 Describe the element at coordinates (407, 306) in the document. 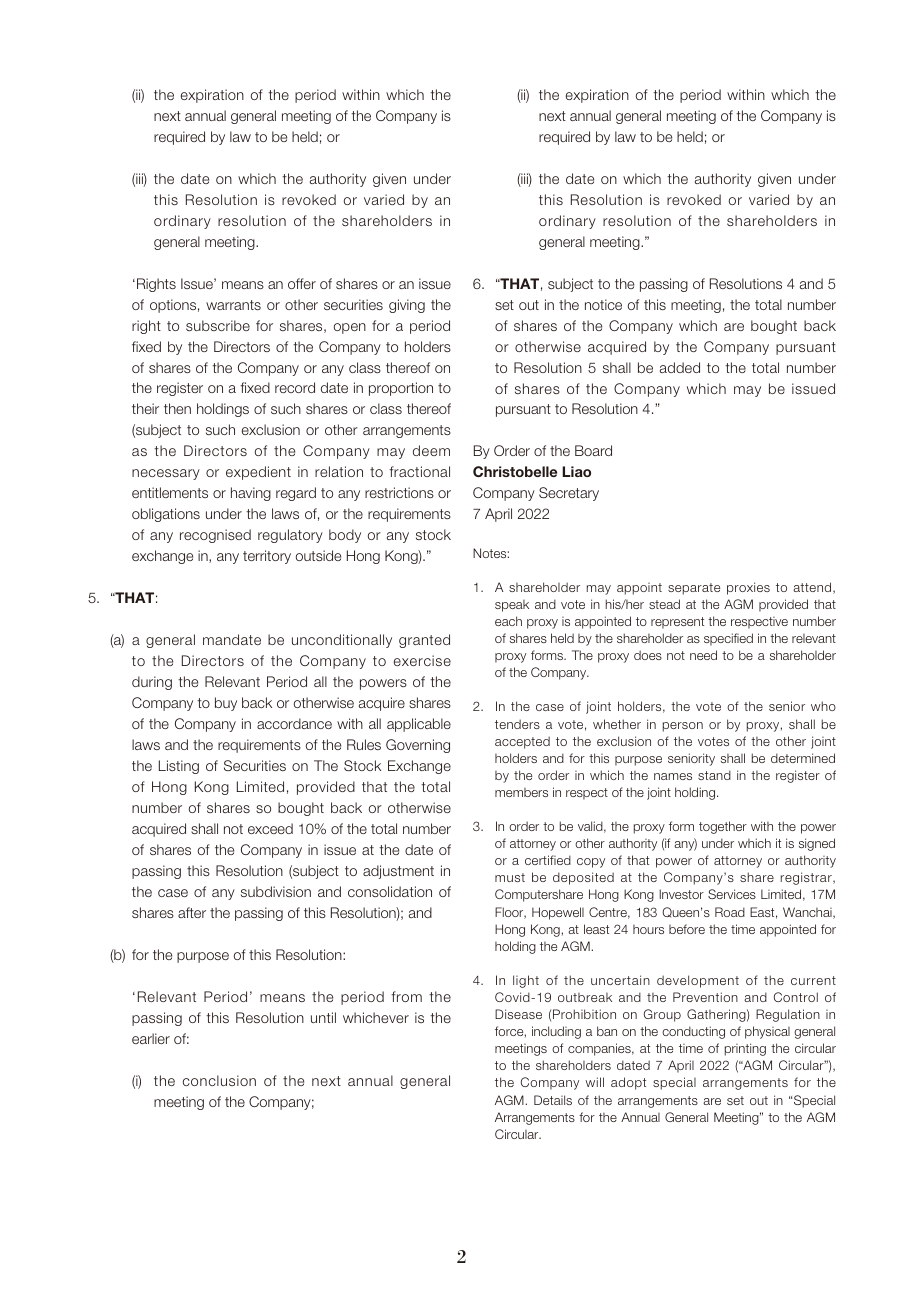

I see `giving` at that location.
